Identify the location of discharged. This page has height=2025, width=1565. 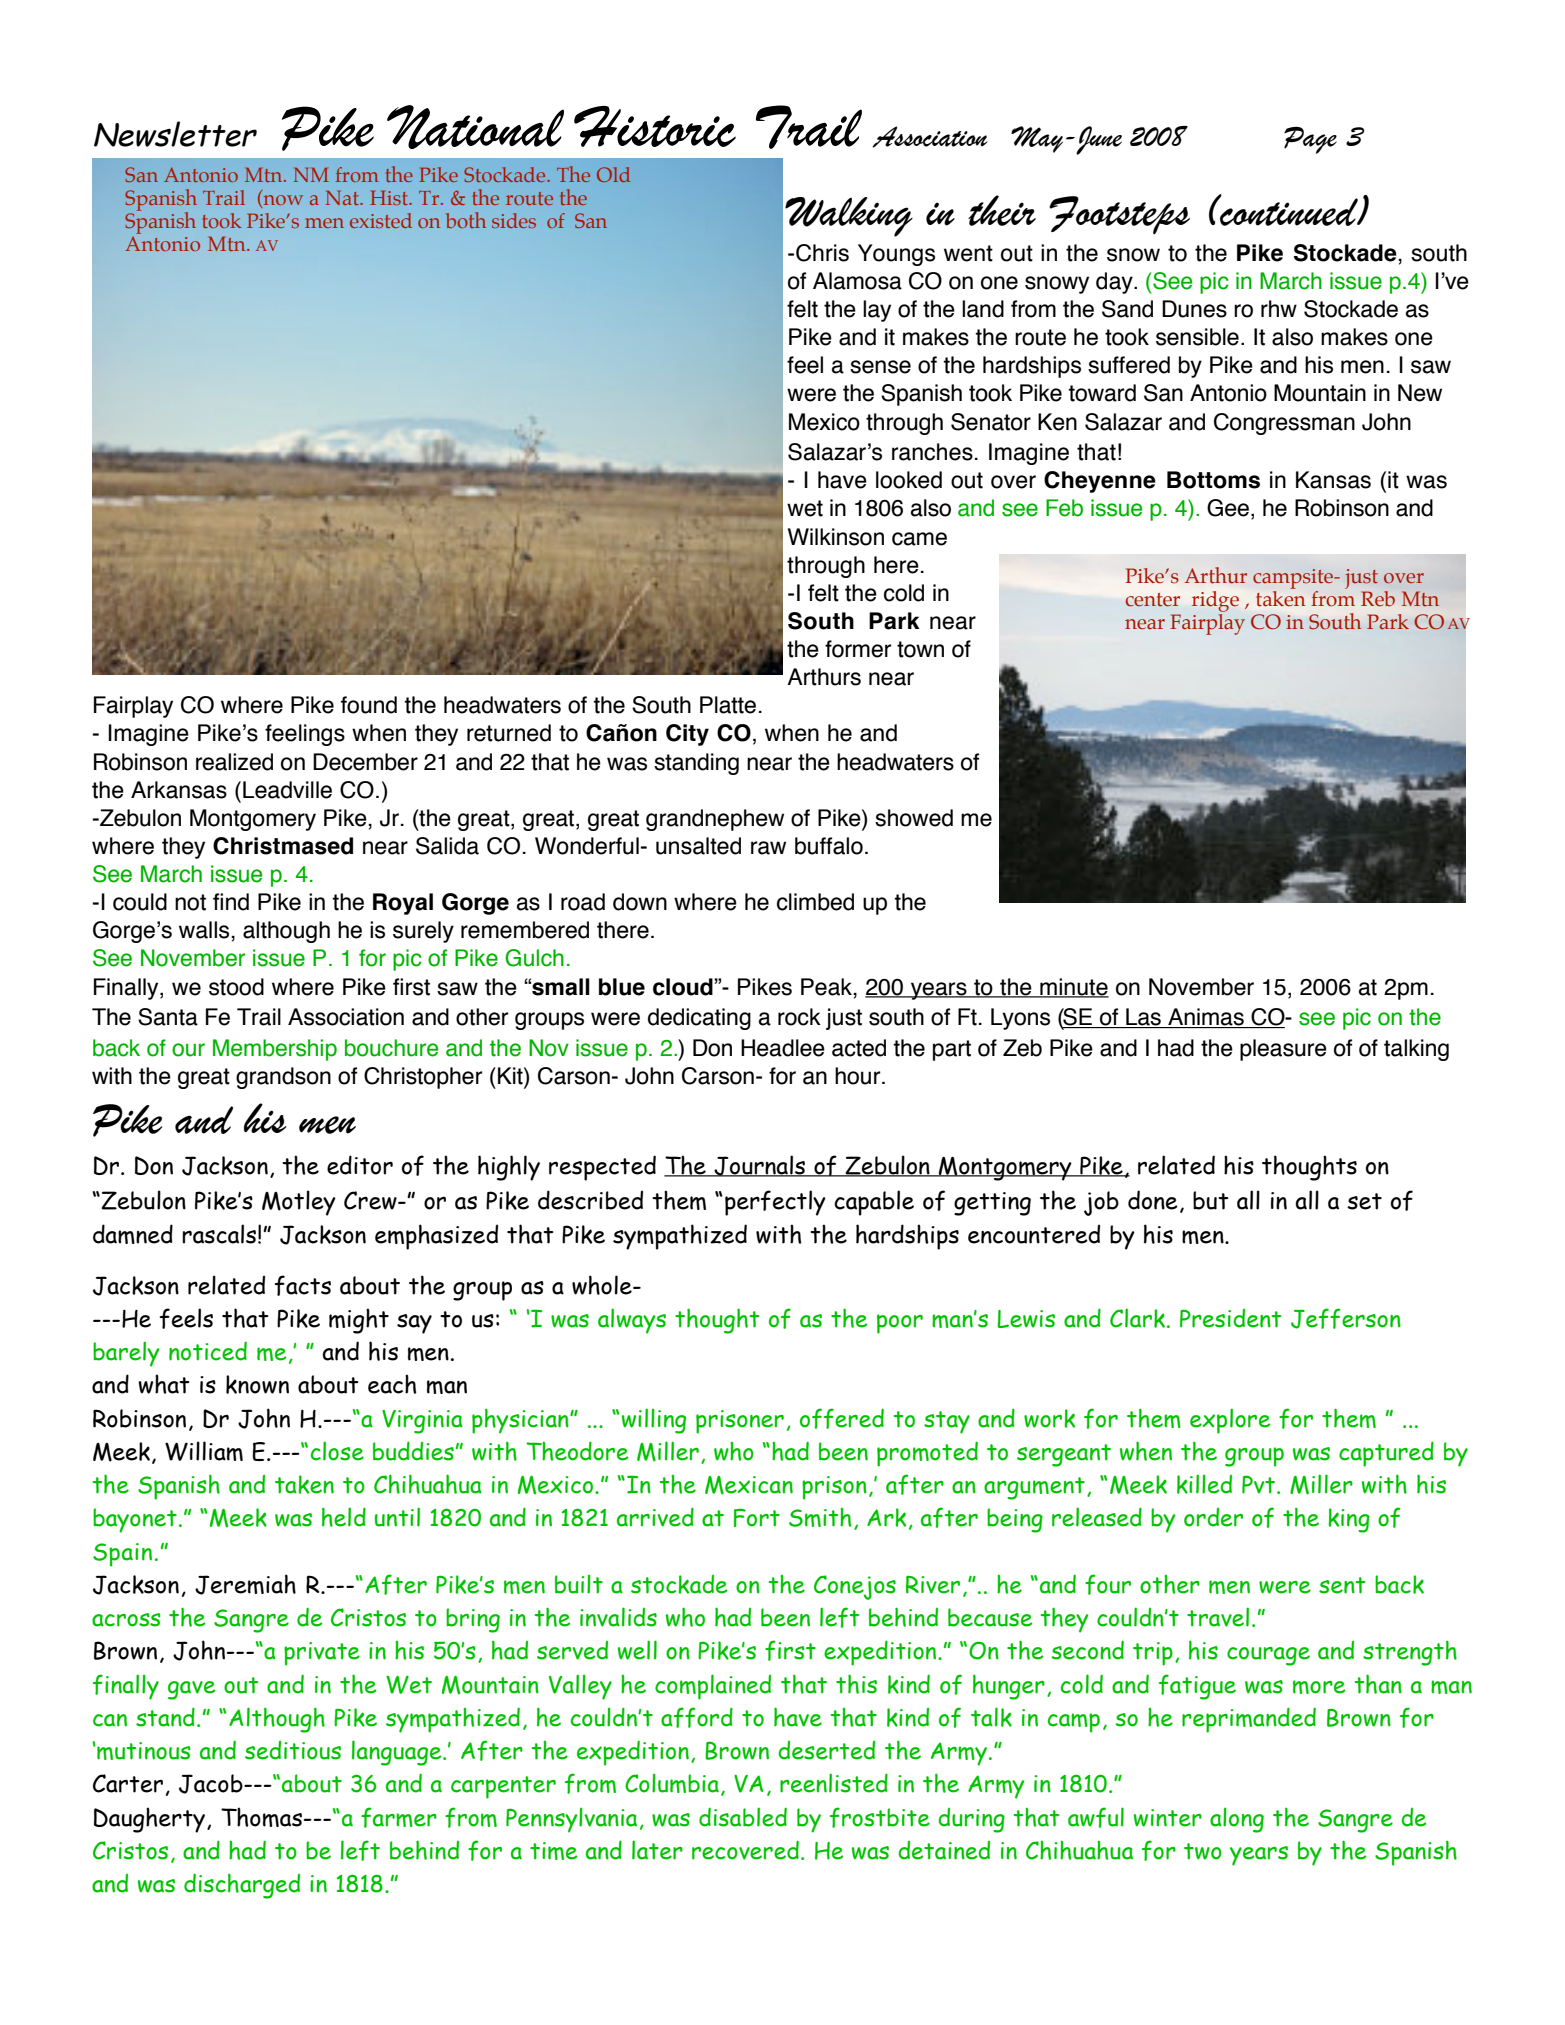
(242, 1886).
